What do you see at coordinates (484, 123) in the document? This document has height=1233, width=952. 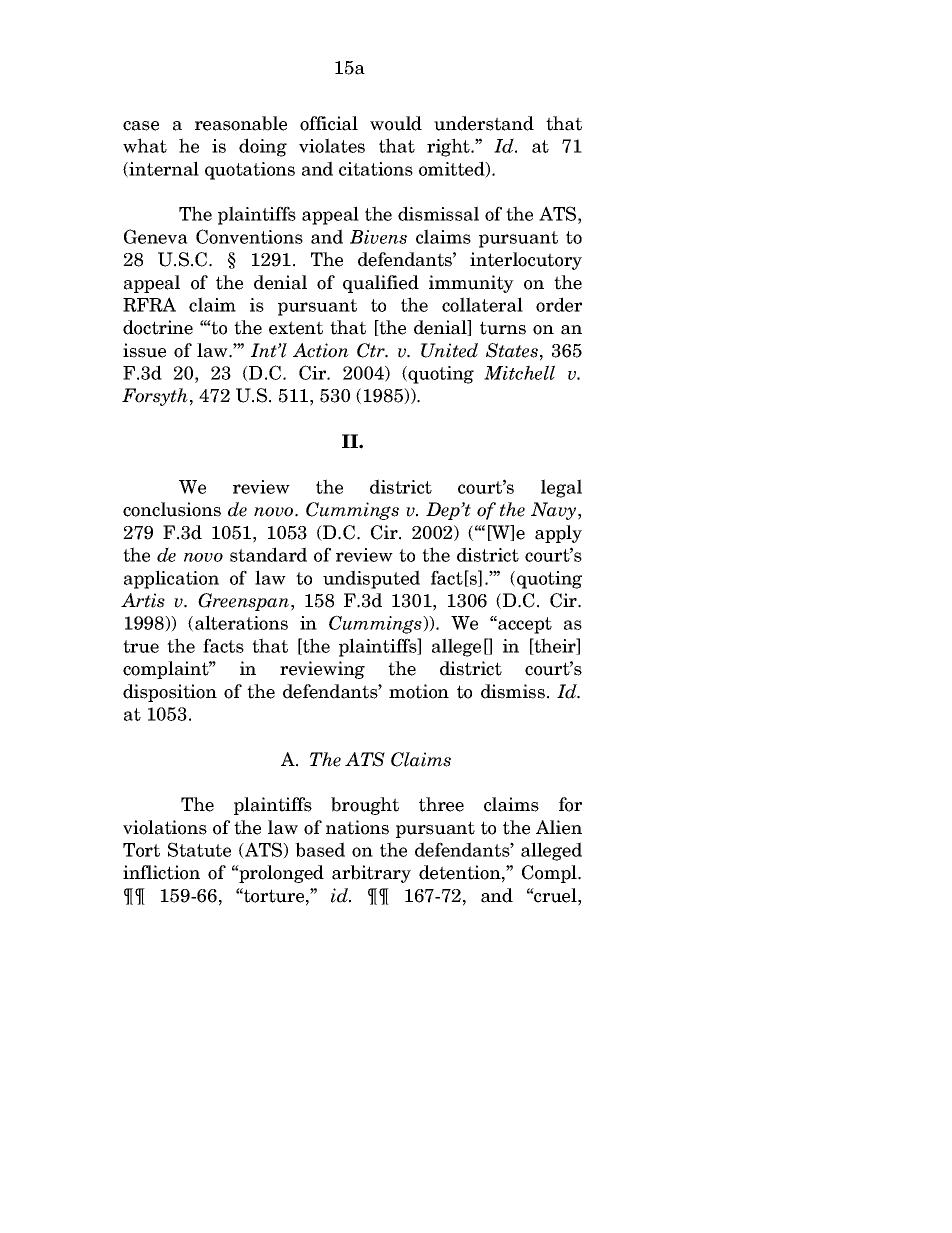 I see `understand` at bounding box center [484, 123].
